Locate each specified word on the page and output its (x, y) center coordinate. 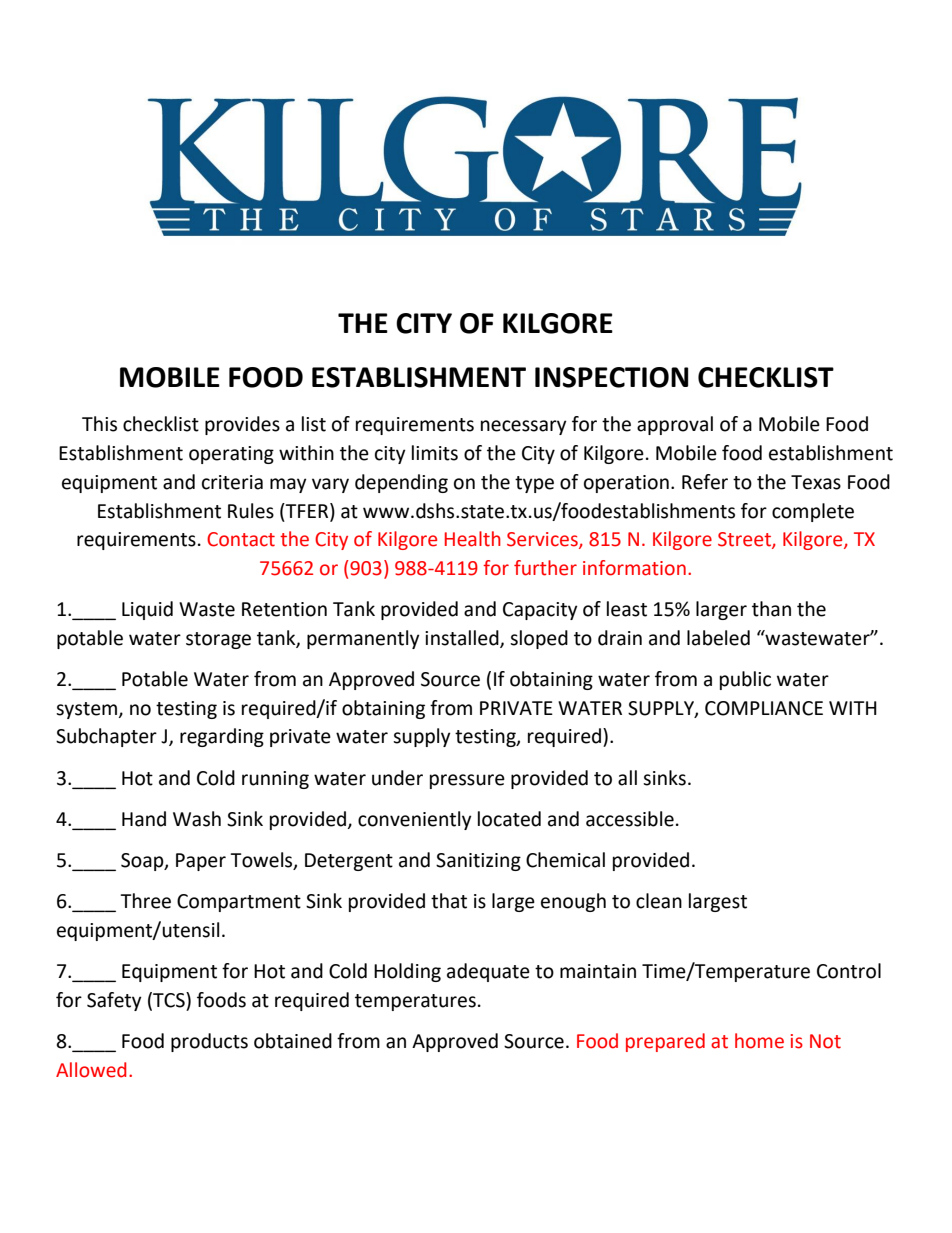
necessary (524, 427)
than (771, 609)
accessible (630, 819)
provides (242, 425)
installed (463, 638)
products (209, 1042)
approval (675, 425)
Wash (197, 819)
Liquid (147, 610)
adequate (488, 972)
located (509, 819)
